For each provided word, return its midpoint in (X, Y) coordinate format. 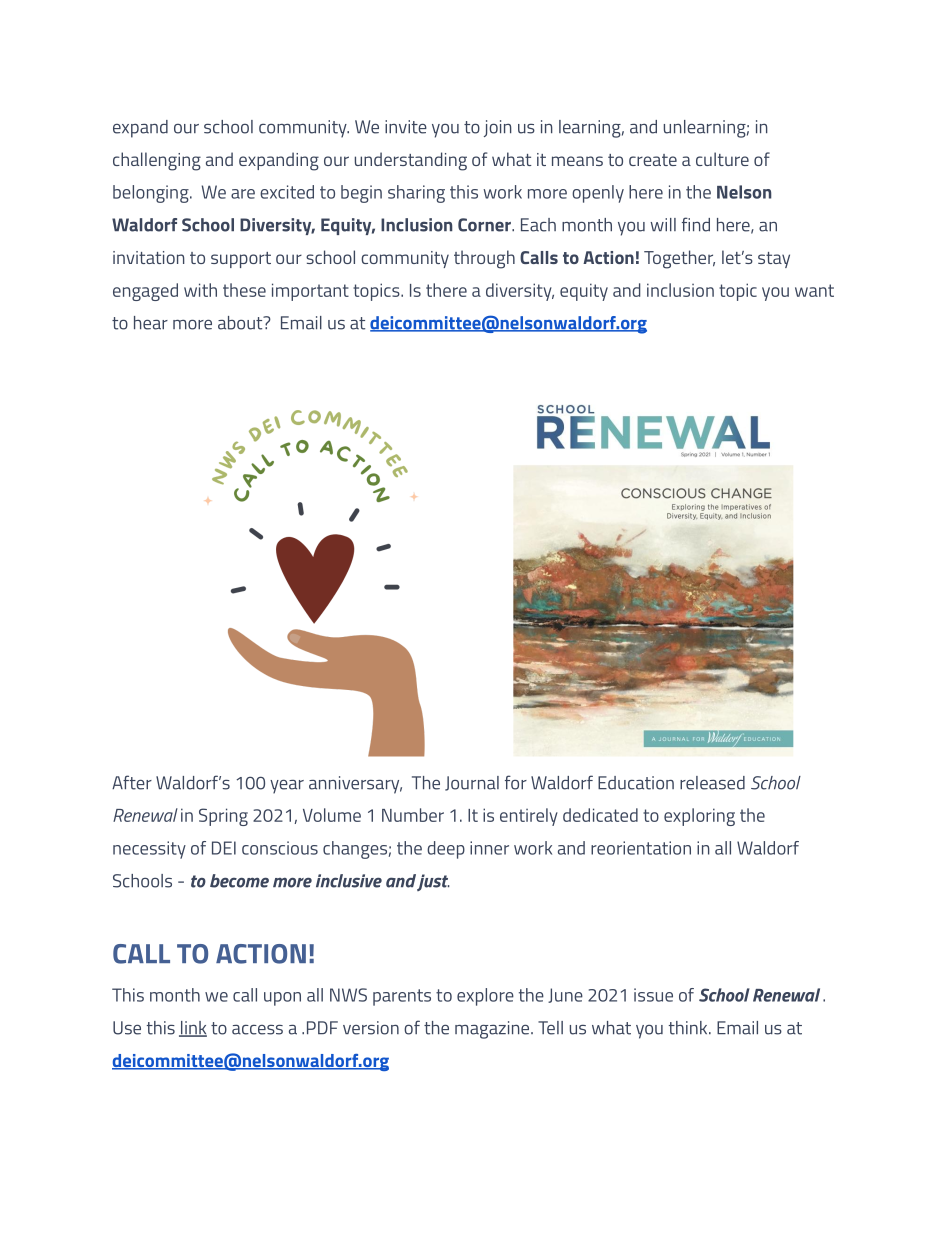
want (814, 290)
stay (774, 260)
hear (151, 323)
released (712, 783)
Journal (472, 783)
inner (489, 848)
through (484, 259)
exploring (699, 817)
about (241, 323)
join (498, 128)
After (132, 782)
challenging (157, 161)
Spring (223, 817)
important (310, 292)
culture (722, 159)
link (193, 1029)
